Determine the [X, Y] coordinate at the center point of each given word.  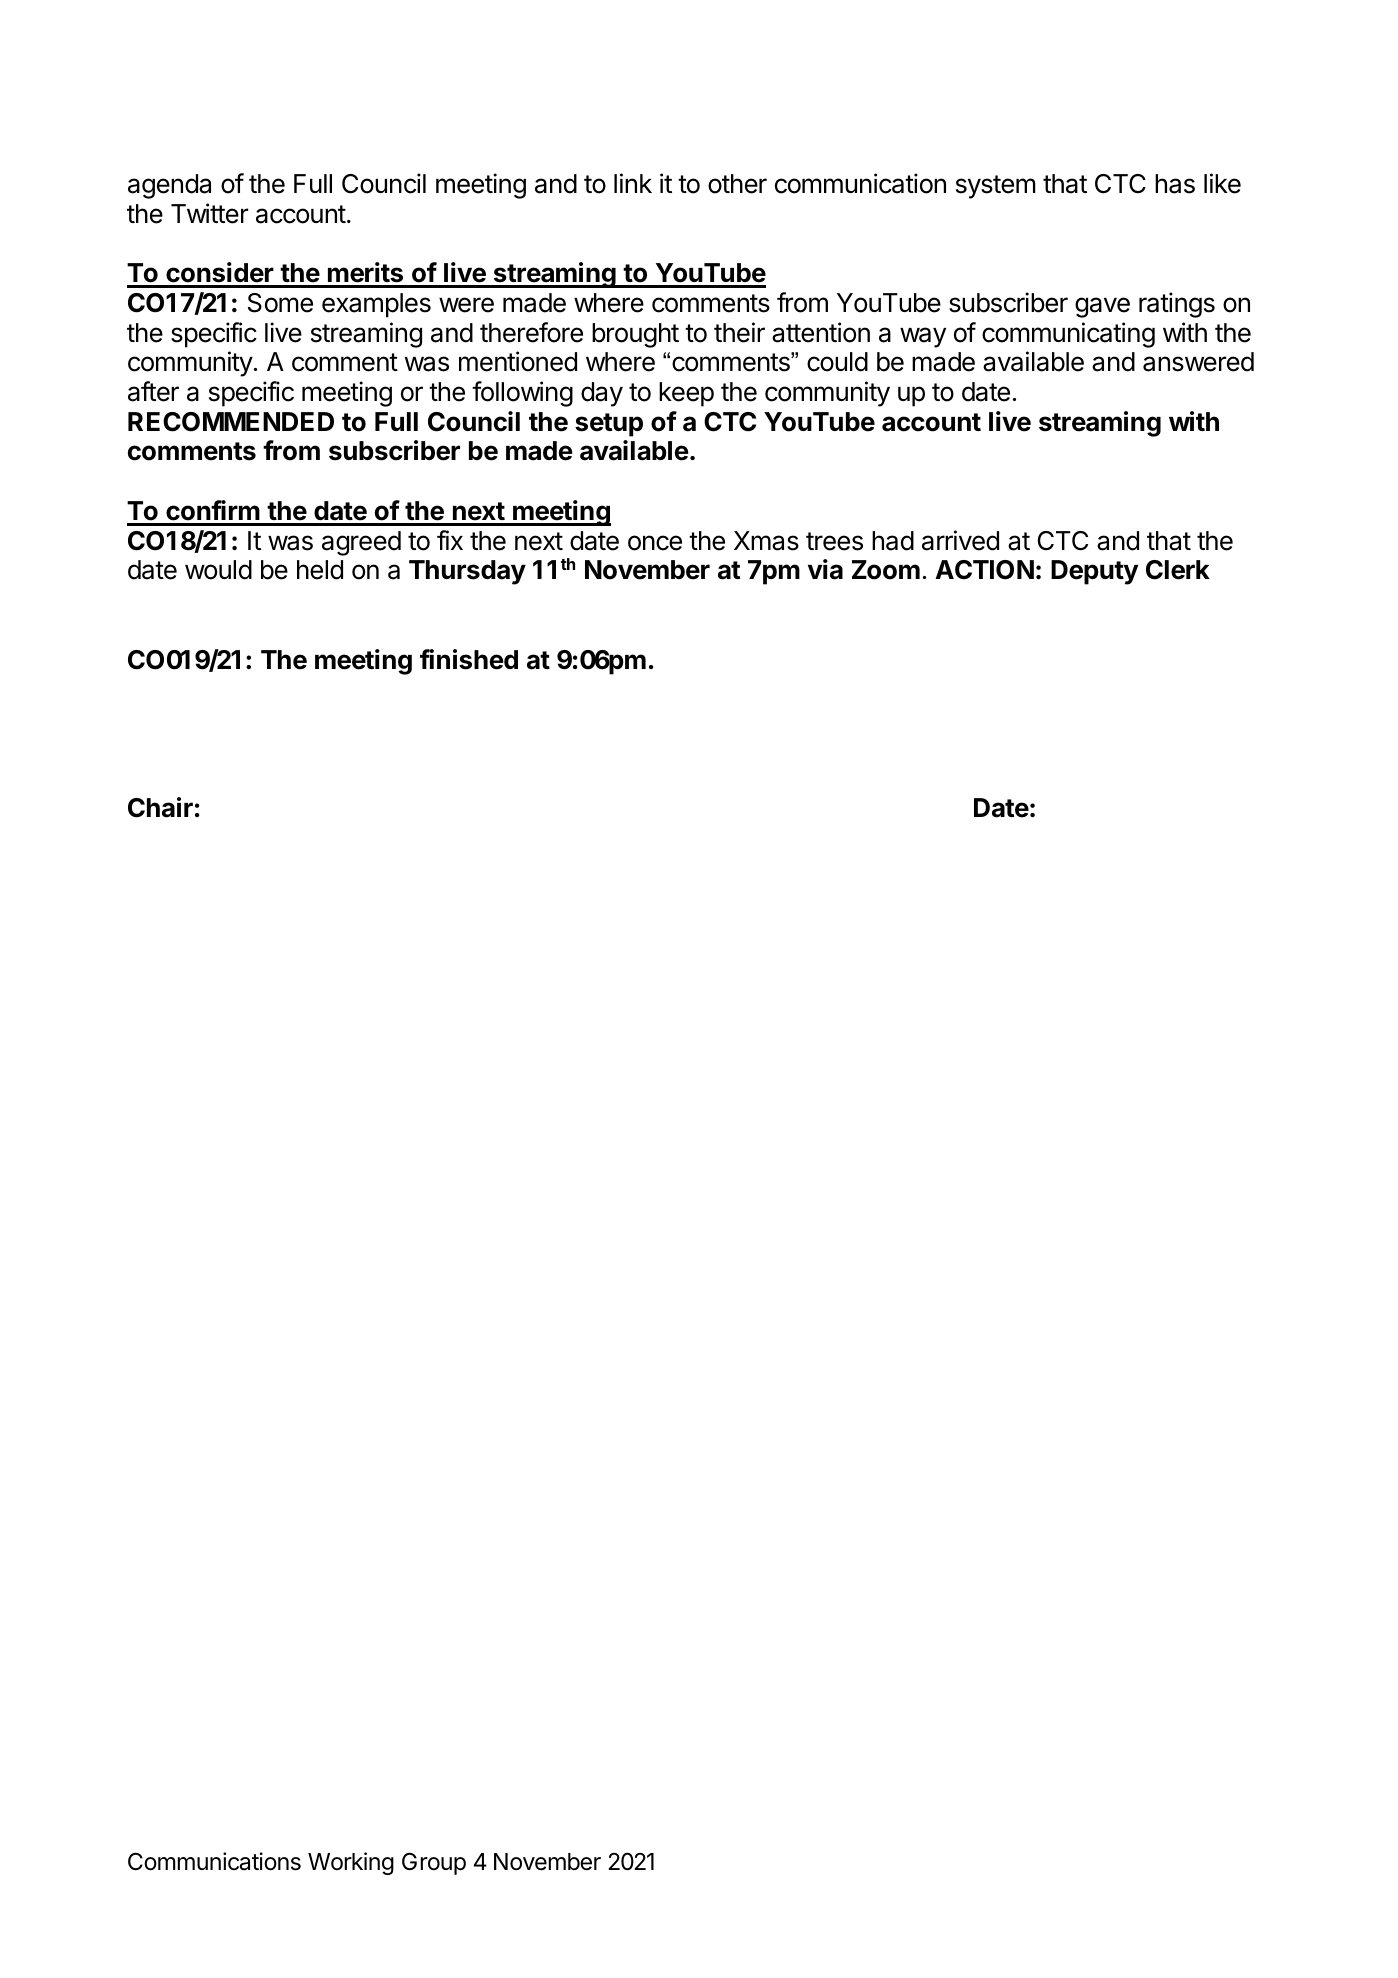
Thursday [467, 572]
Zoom [886, 570]
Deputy [1095, 572]
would [218, 570]
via [825, 569]
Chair [160, 807]
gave [1102, 307]
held [320, 570]
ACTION [984, 570]
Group [434, 1863]
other [737, 184]
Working [351, 1863]
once [655, 543]
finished [469, 659]
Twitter [209, 213]
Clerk [1178, 570]
